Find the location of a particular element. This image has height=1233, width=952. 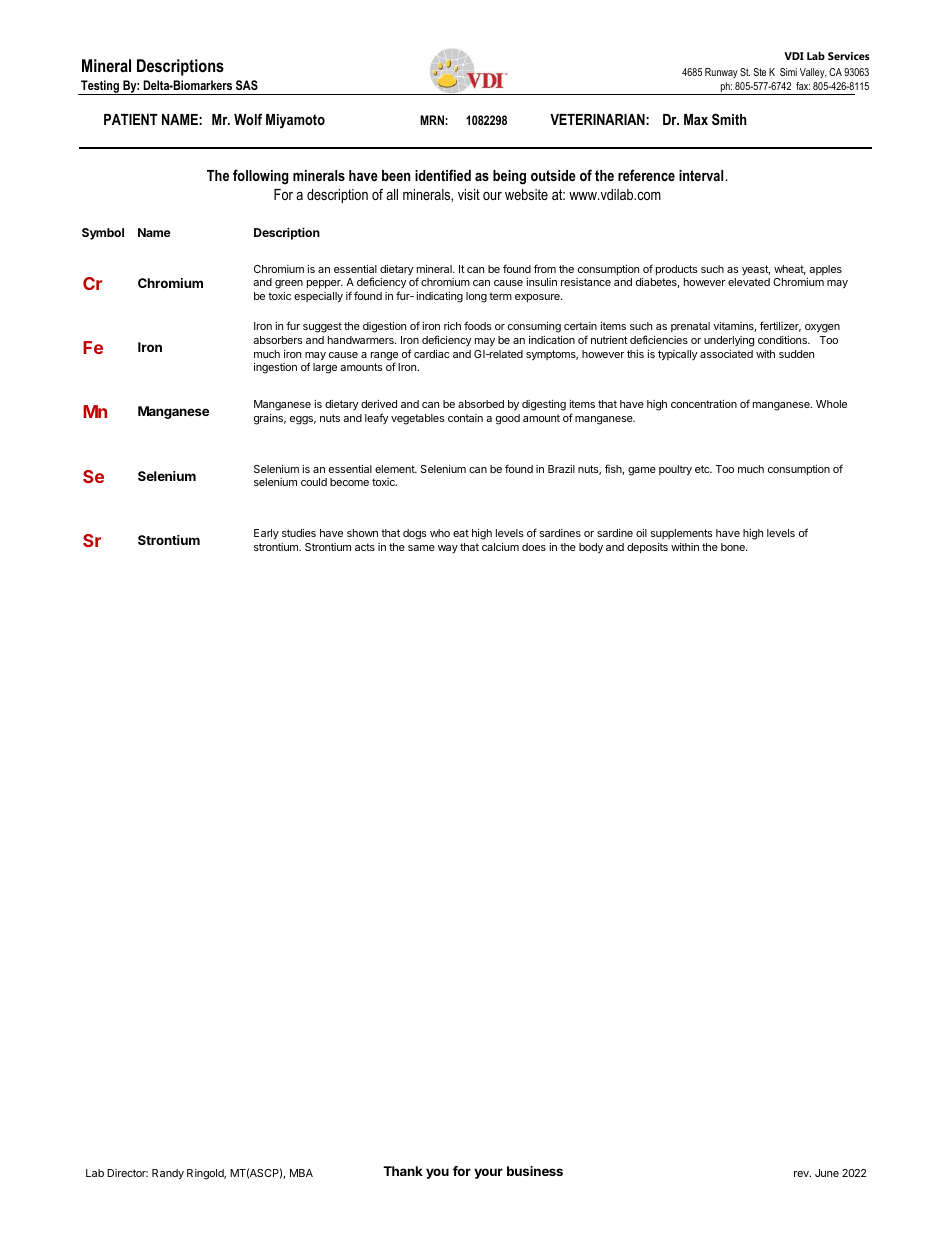

supplements is located at coordinates (681, 534).
